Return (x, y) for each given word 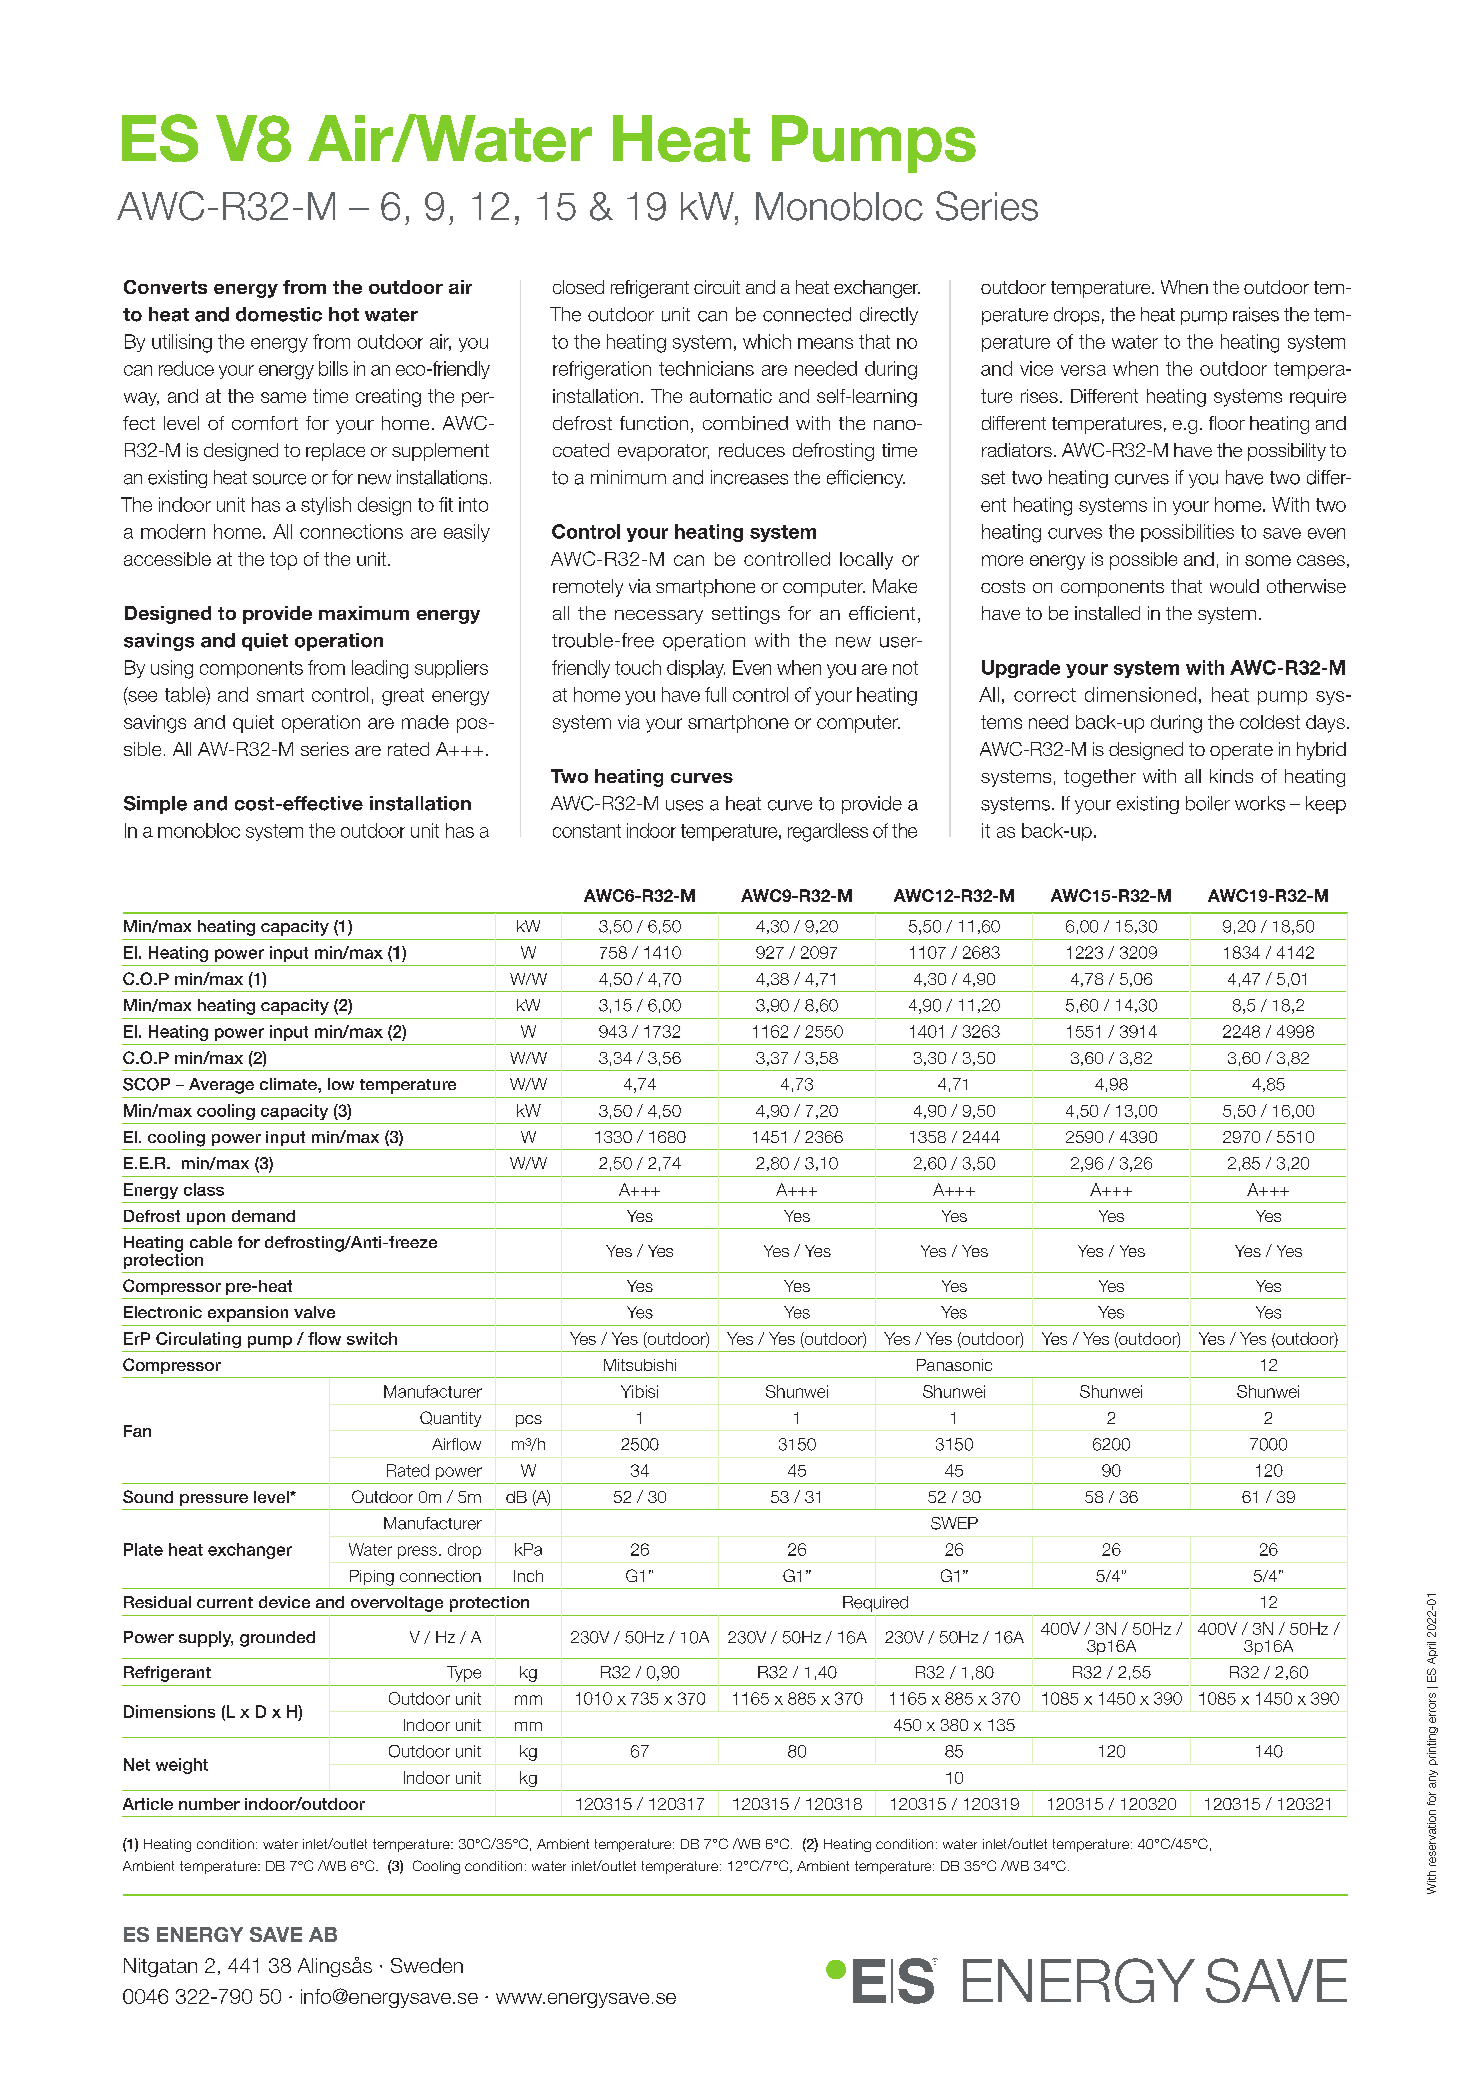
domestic (279, 314)
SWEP (954, 1523)
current (225, 1602)
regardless (828, 832)
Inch (528, 1576)
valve (314, 1312)
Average (221, 1086)
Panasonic (954, 1365)
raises (1256, 314)
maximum (364, 613)
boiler (1208, 803)
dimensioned (1140, 694)
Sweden (427, 1965)
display (696, 669)
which (767, 341)
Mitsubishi (640, 1365)
